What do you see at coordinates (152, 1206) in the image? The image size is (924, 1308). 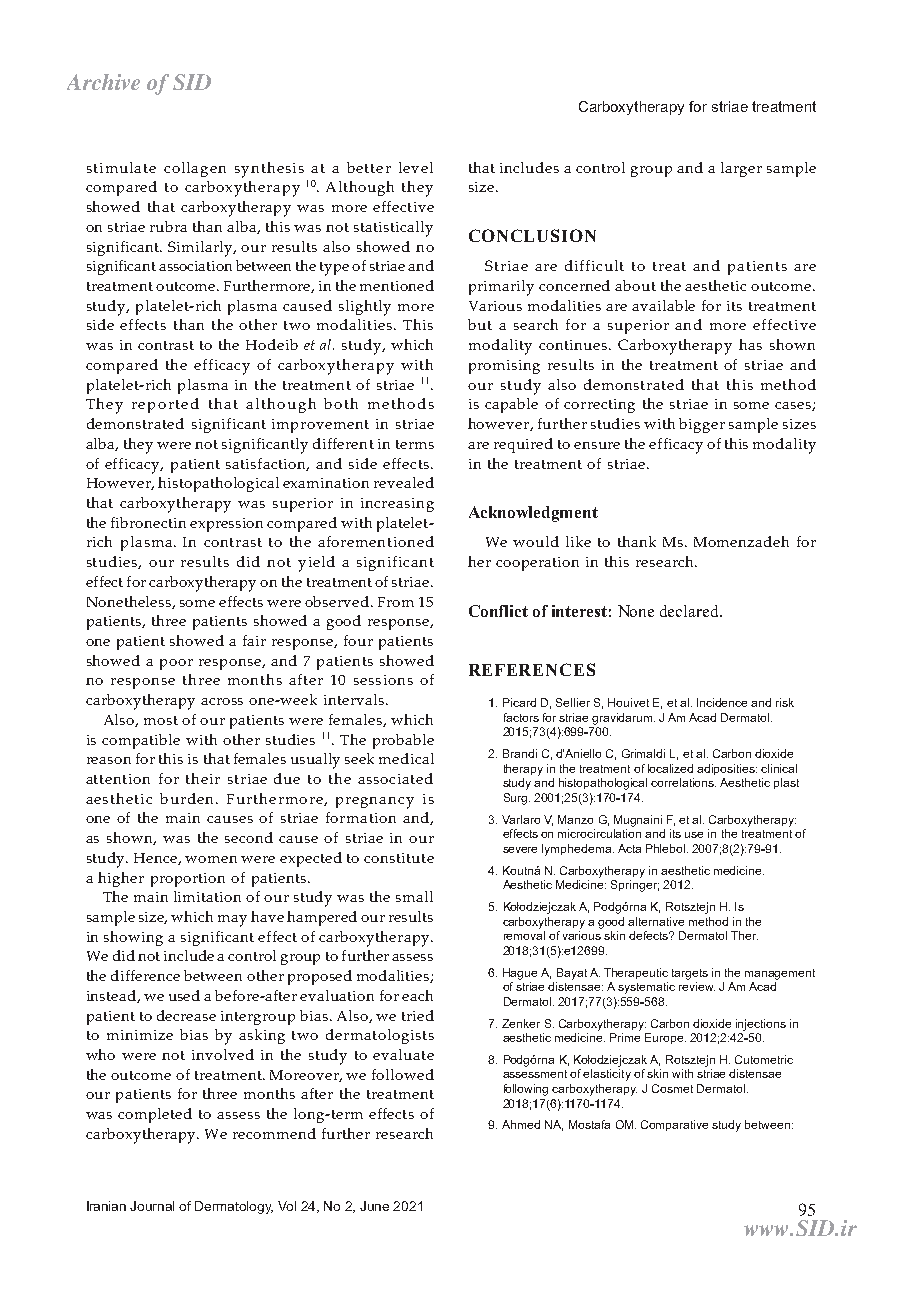 I see `Journal` at bounding box center [152, 1206].
